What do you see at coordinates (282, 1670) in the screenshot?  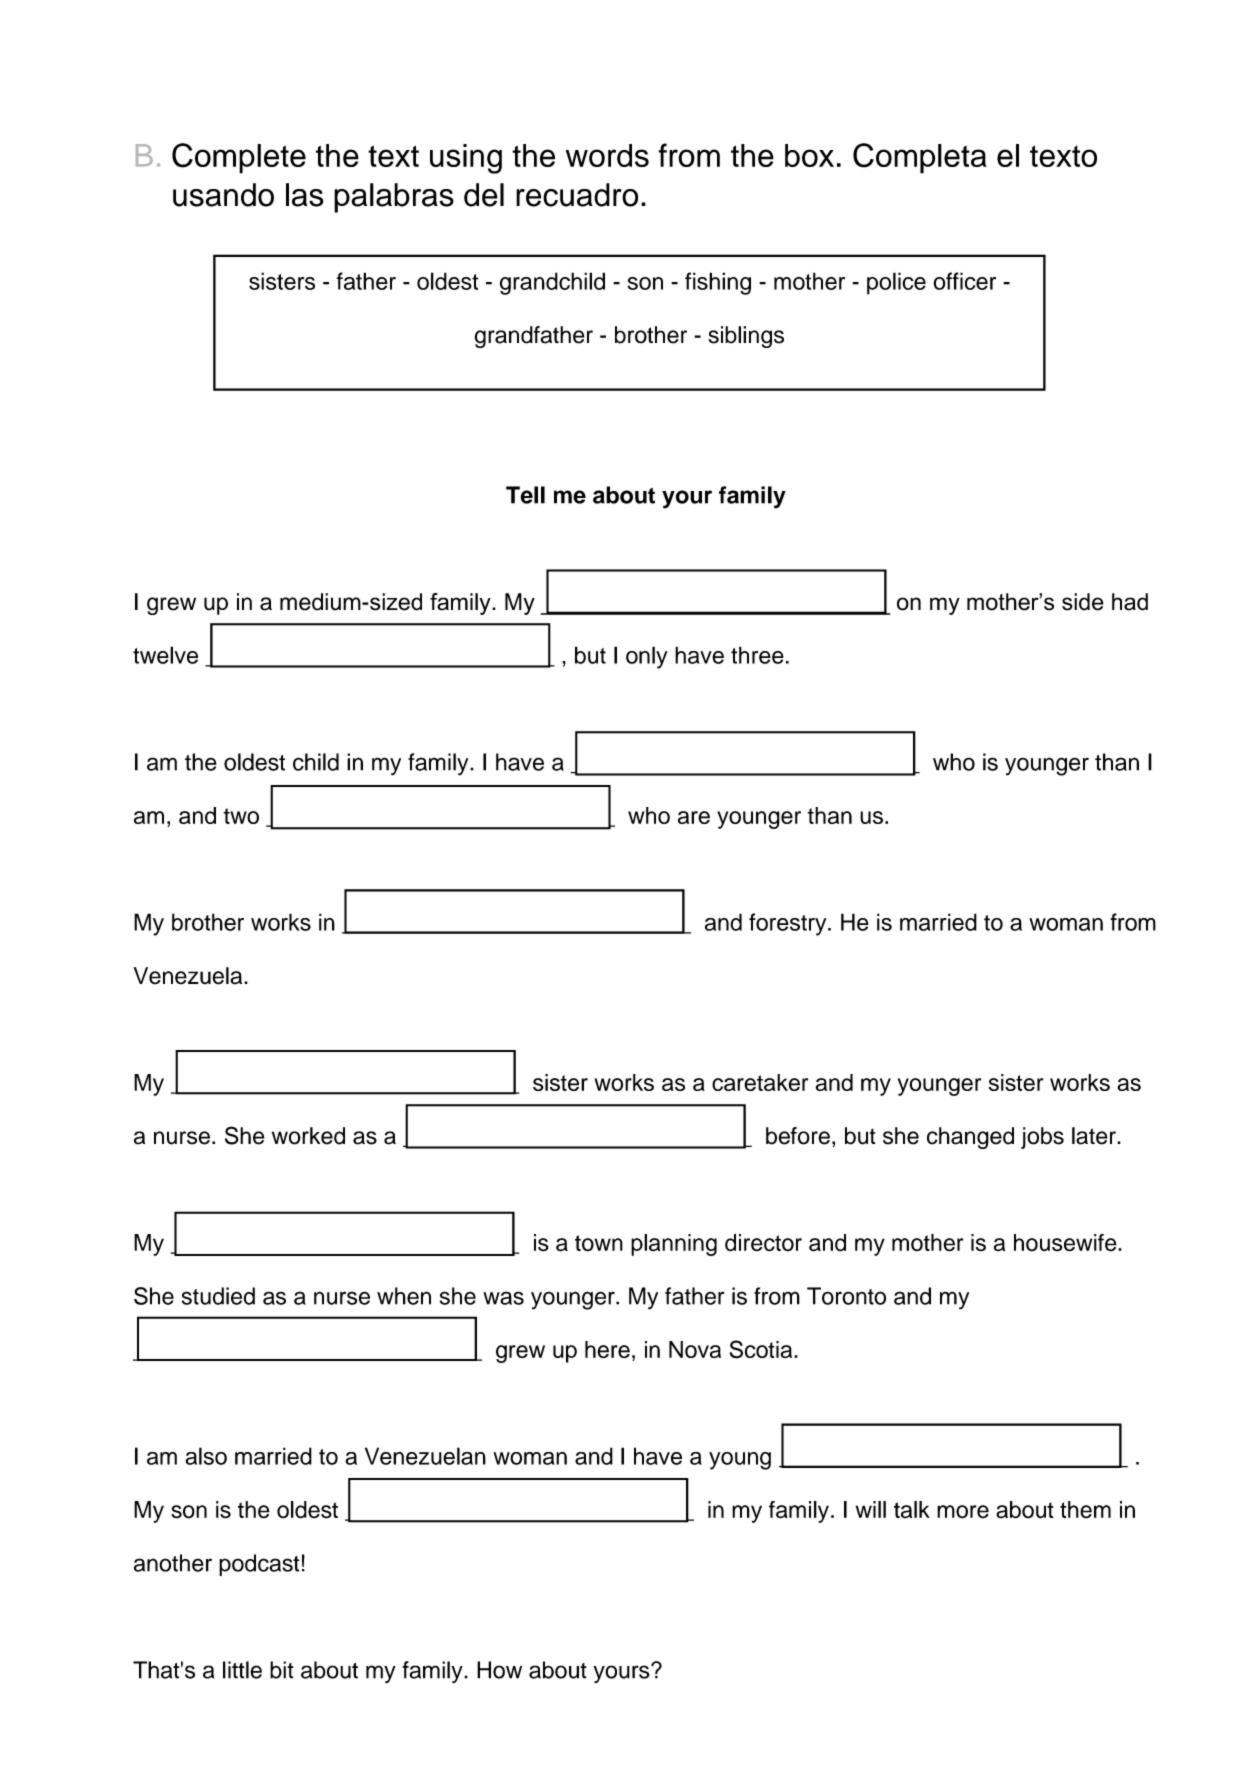 I see `bit` at bounding box center [282, 1670].
